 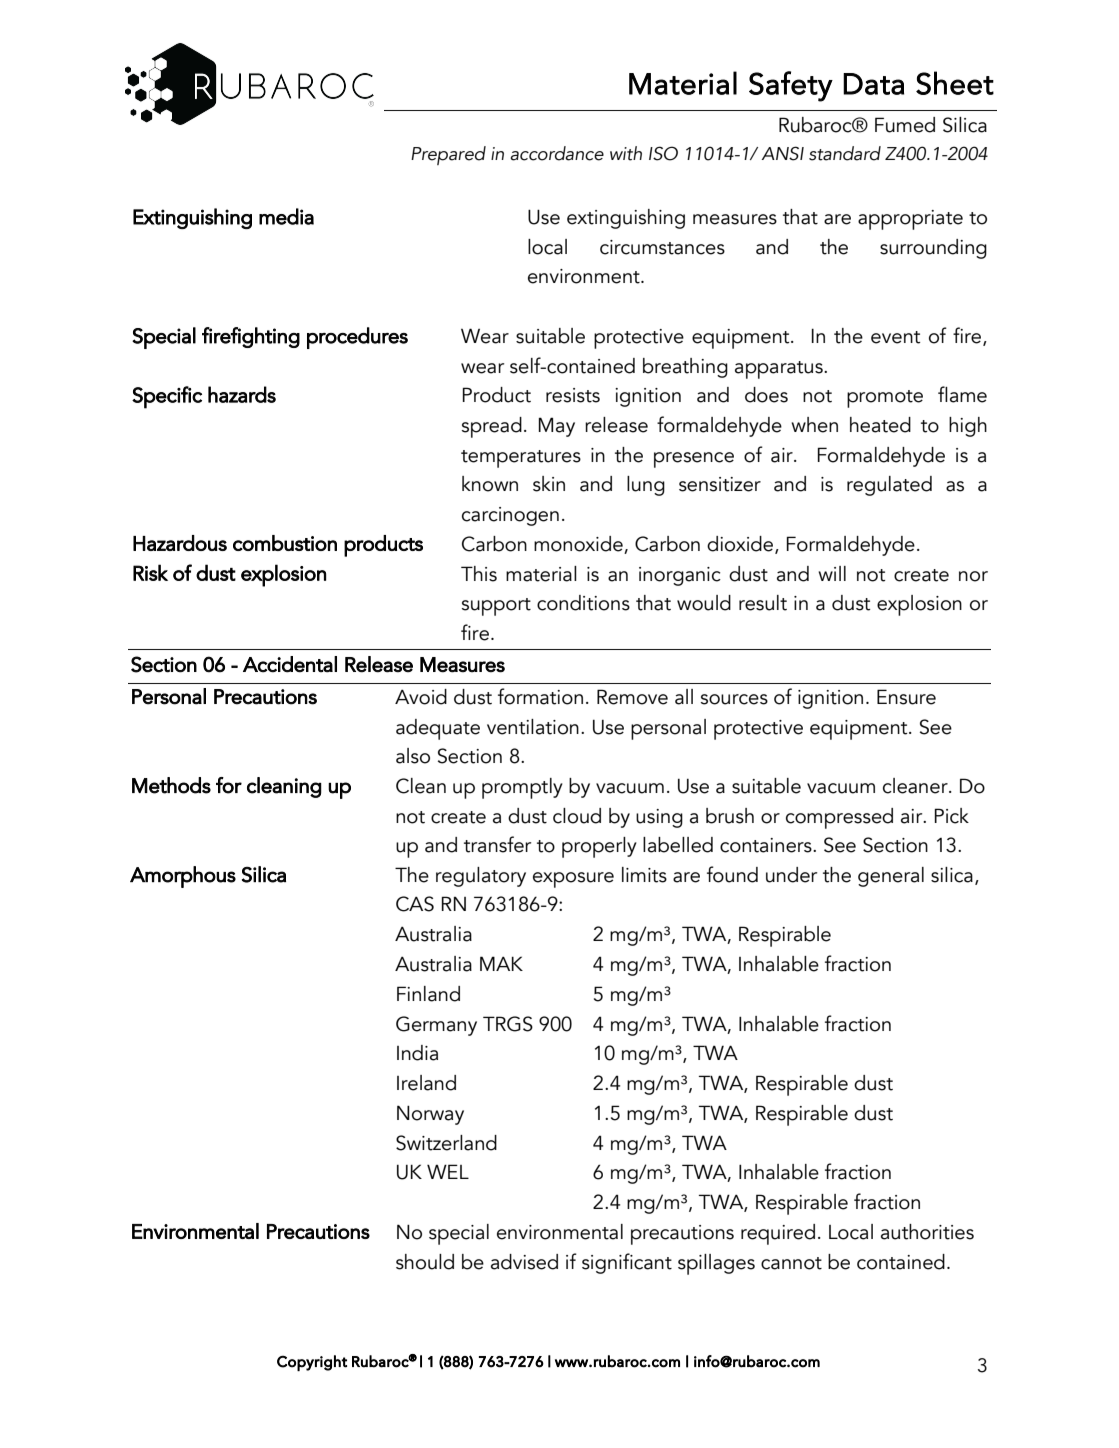 What do you see at coordinates (557, 153) in the image?
I see `accordance` at bounding box center [557, 153].
